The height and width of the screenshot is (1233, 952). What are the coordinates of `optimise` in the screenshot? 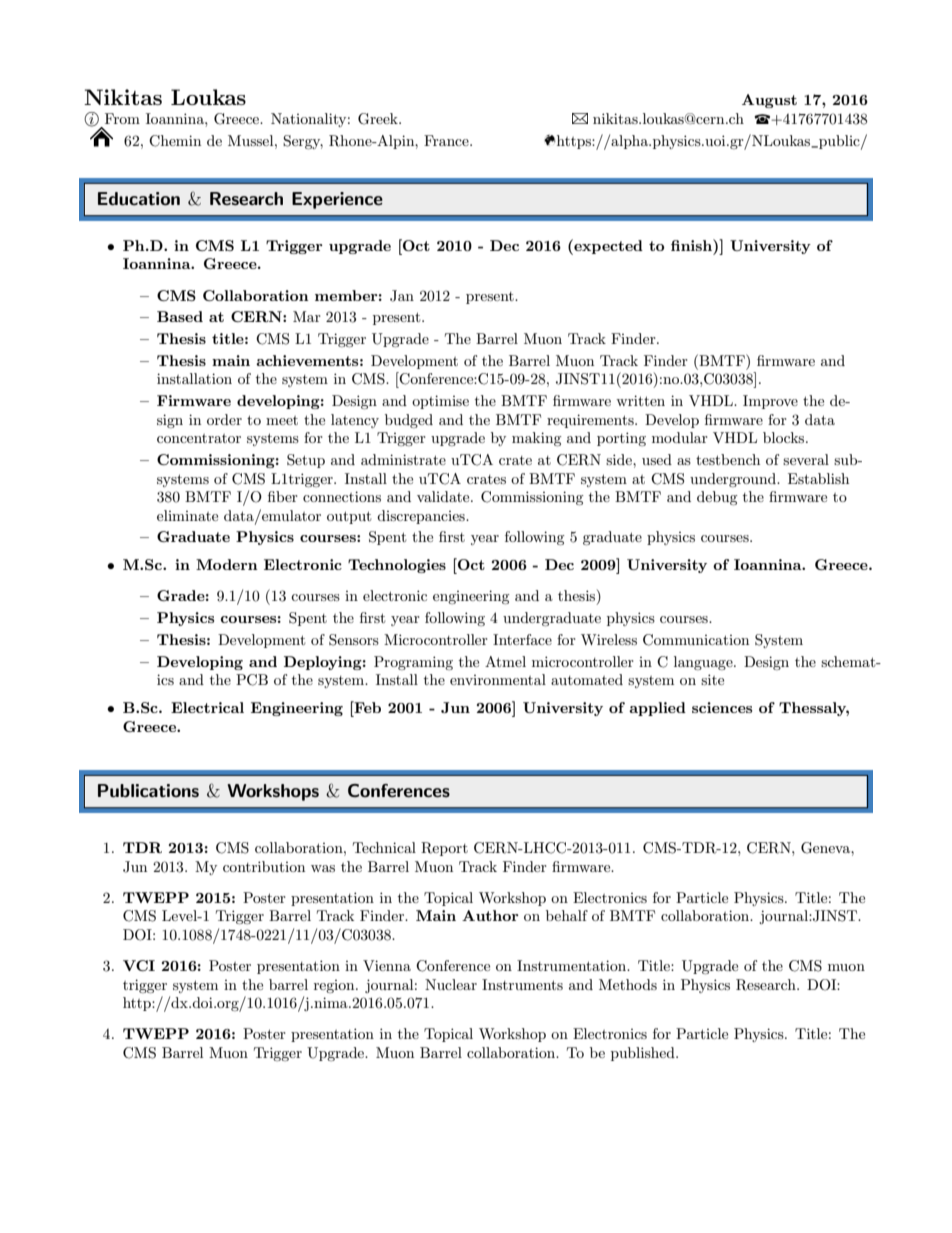 It's located at (440, 402).
